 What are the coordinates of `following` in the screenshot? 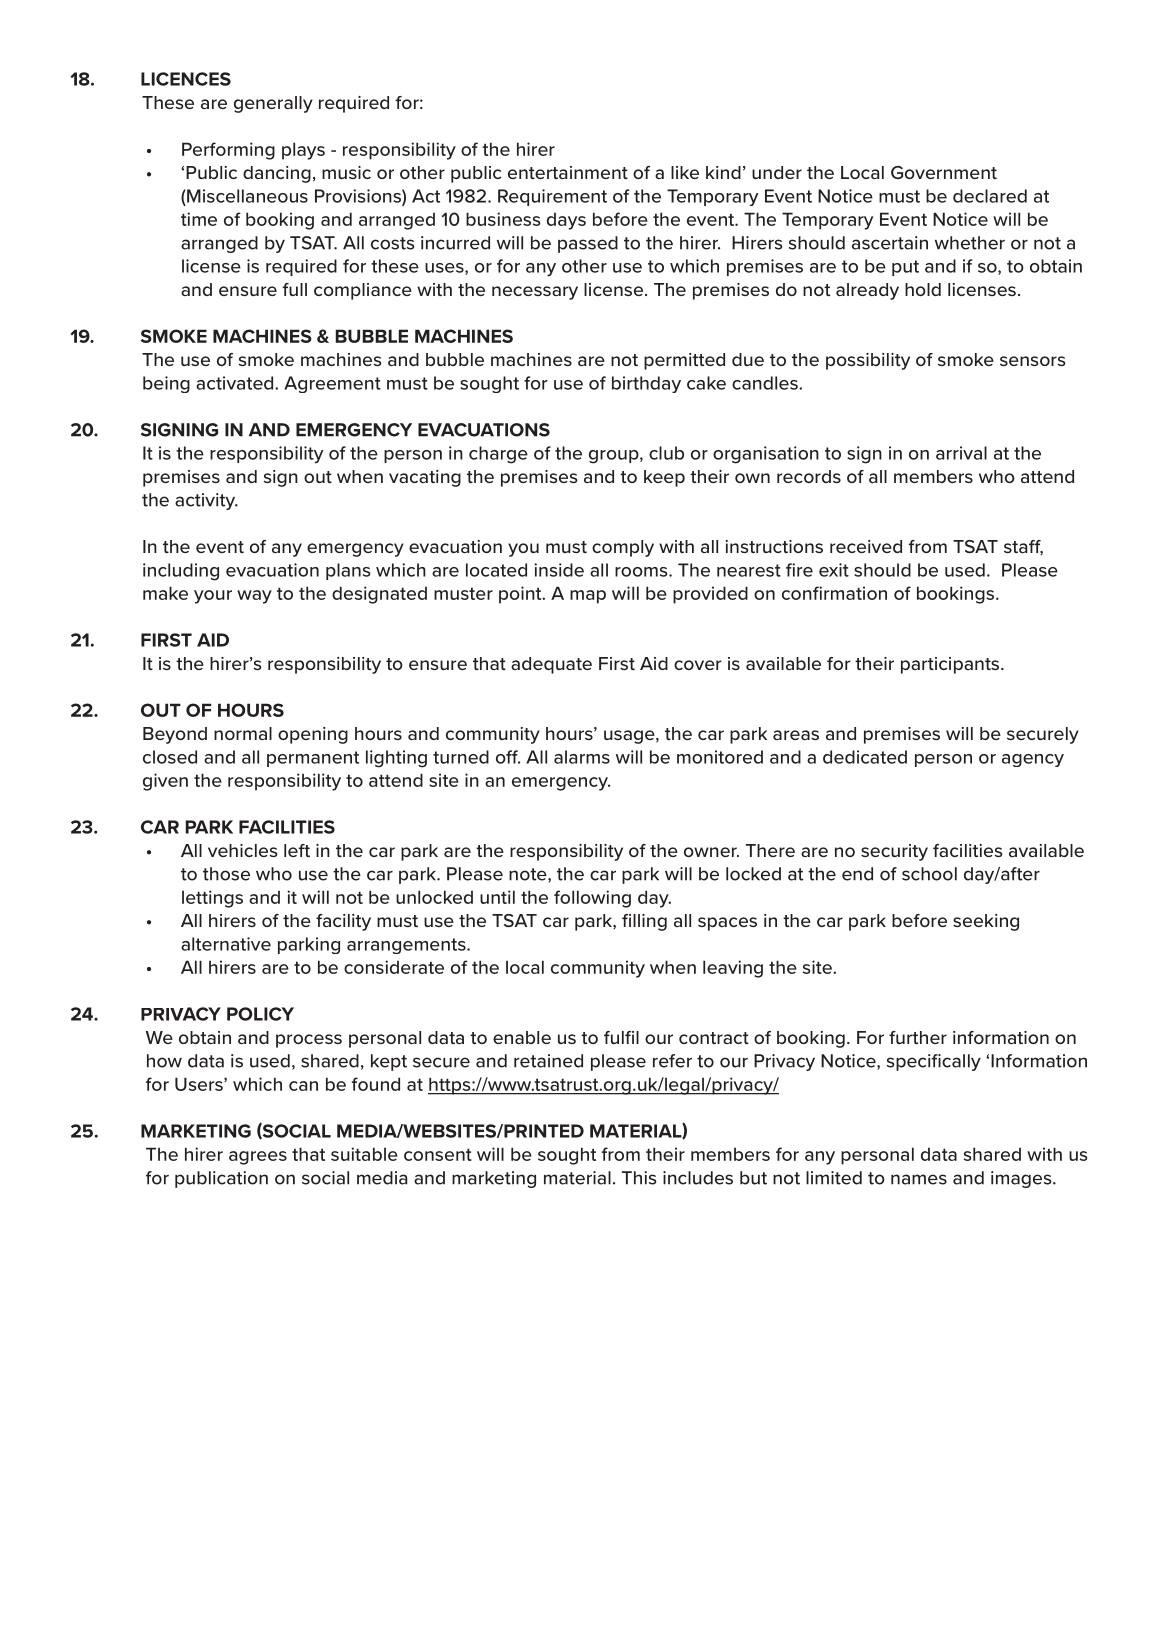 It's located at (592, 899).
